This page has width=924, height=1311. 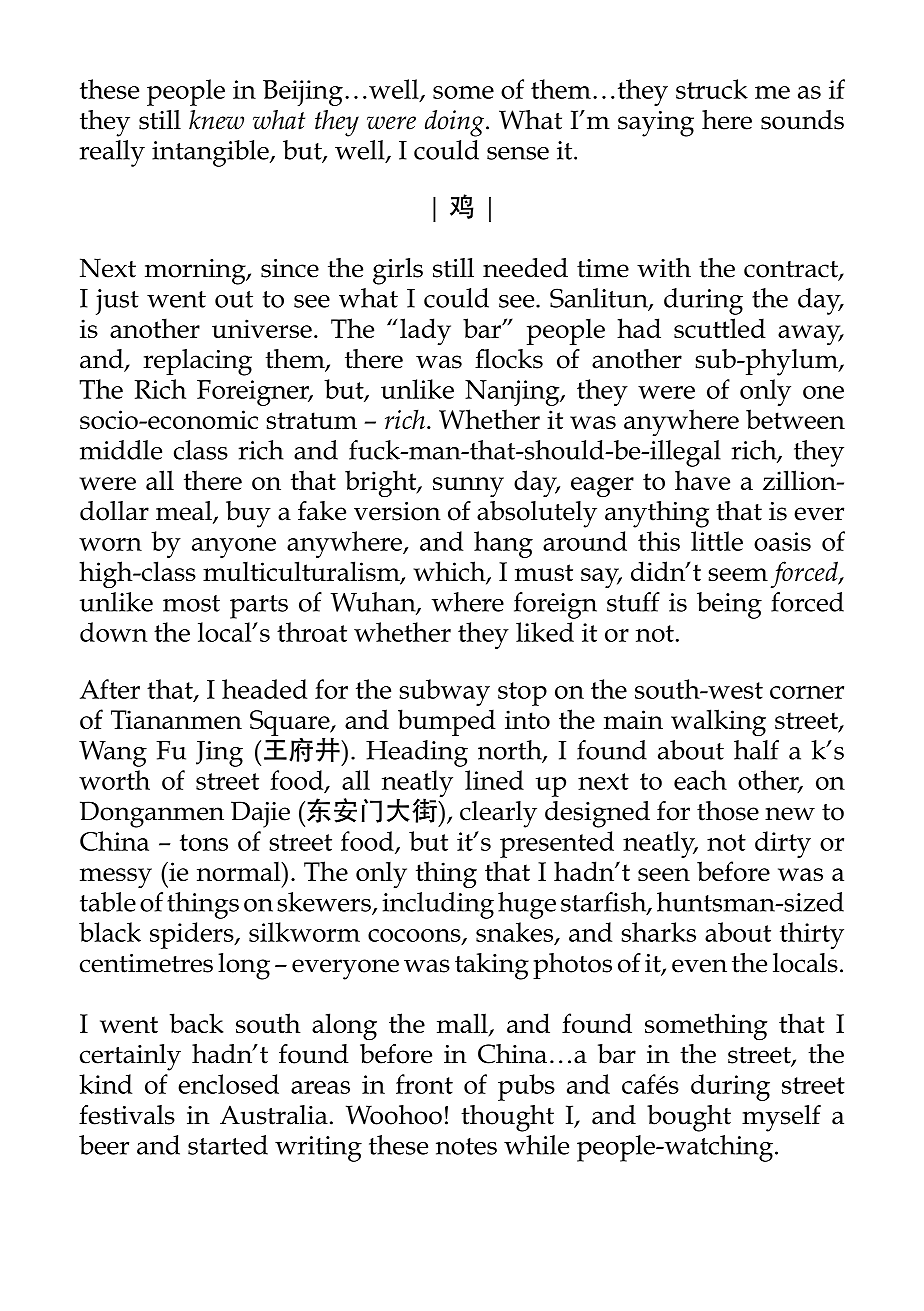 What do you see at coordinates (720, 328) in the page?
I see `scuttled` at bounding box center [720, 328].
